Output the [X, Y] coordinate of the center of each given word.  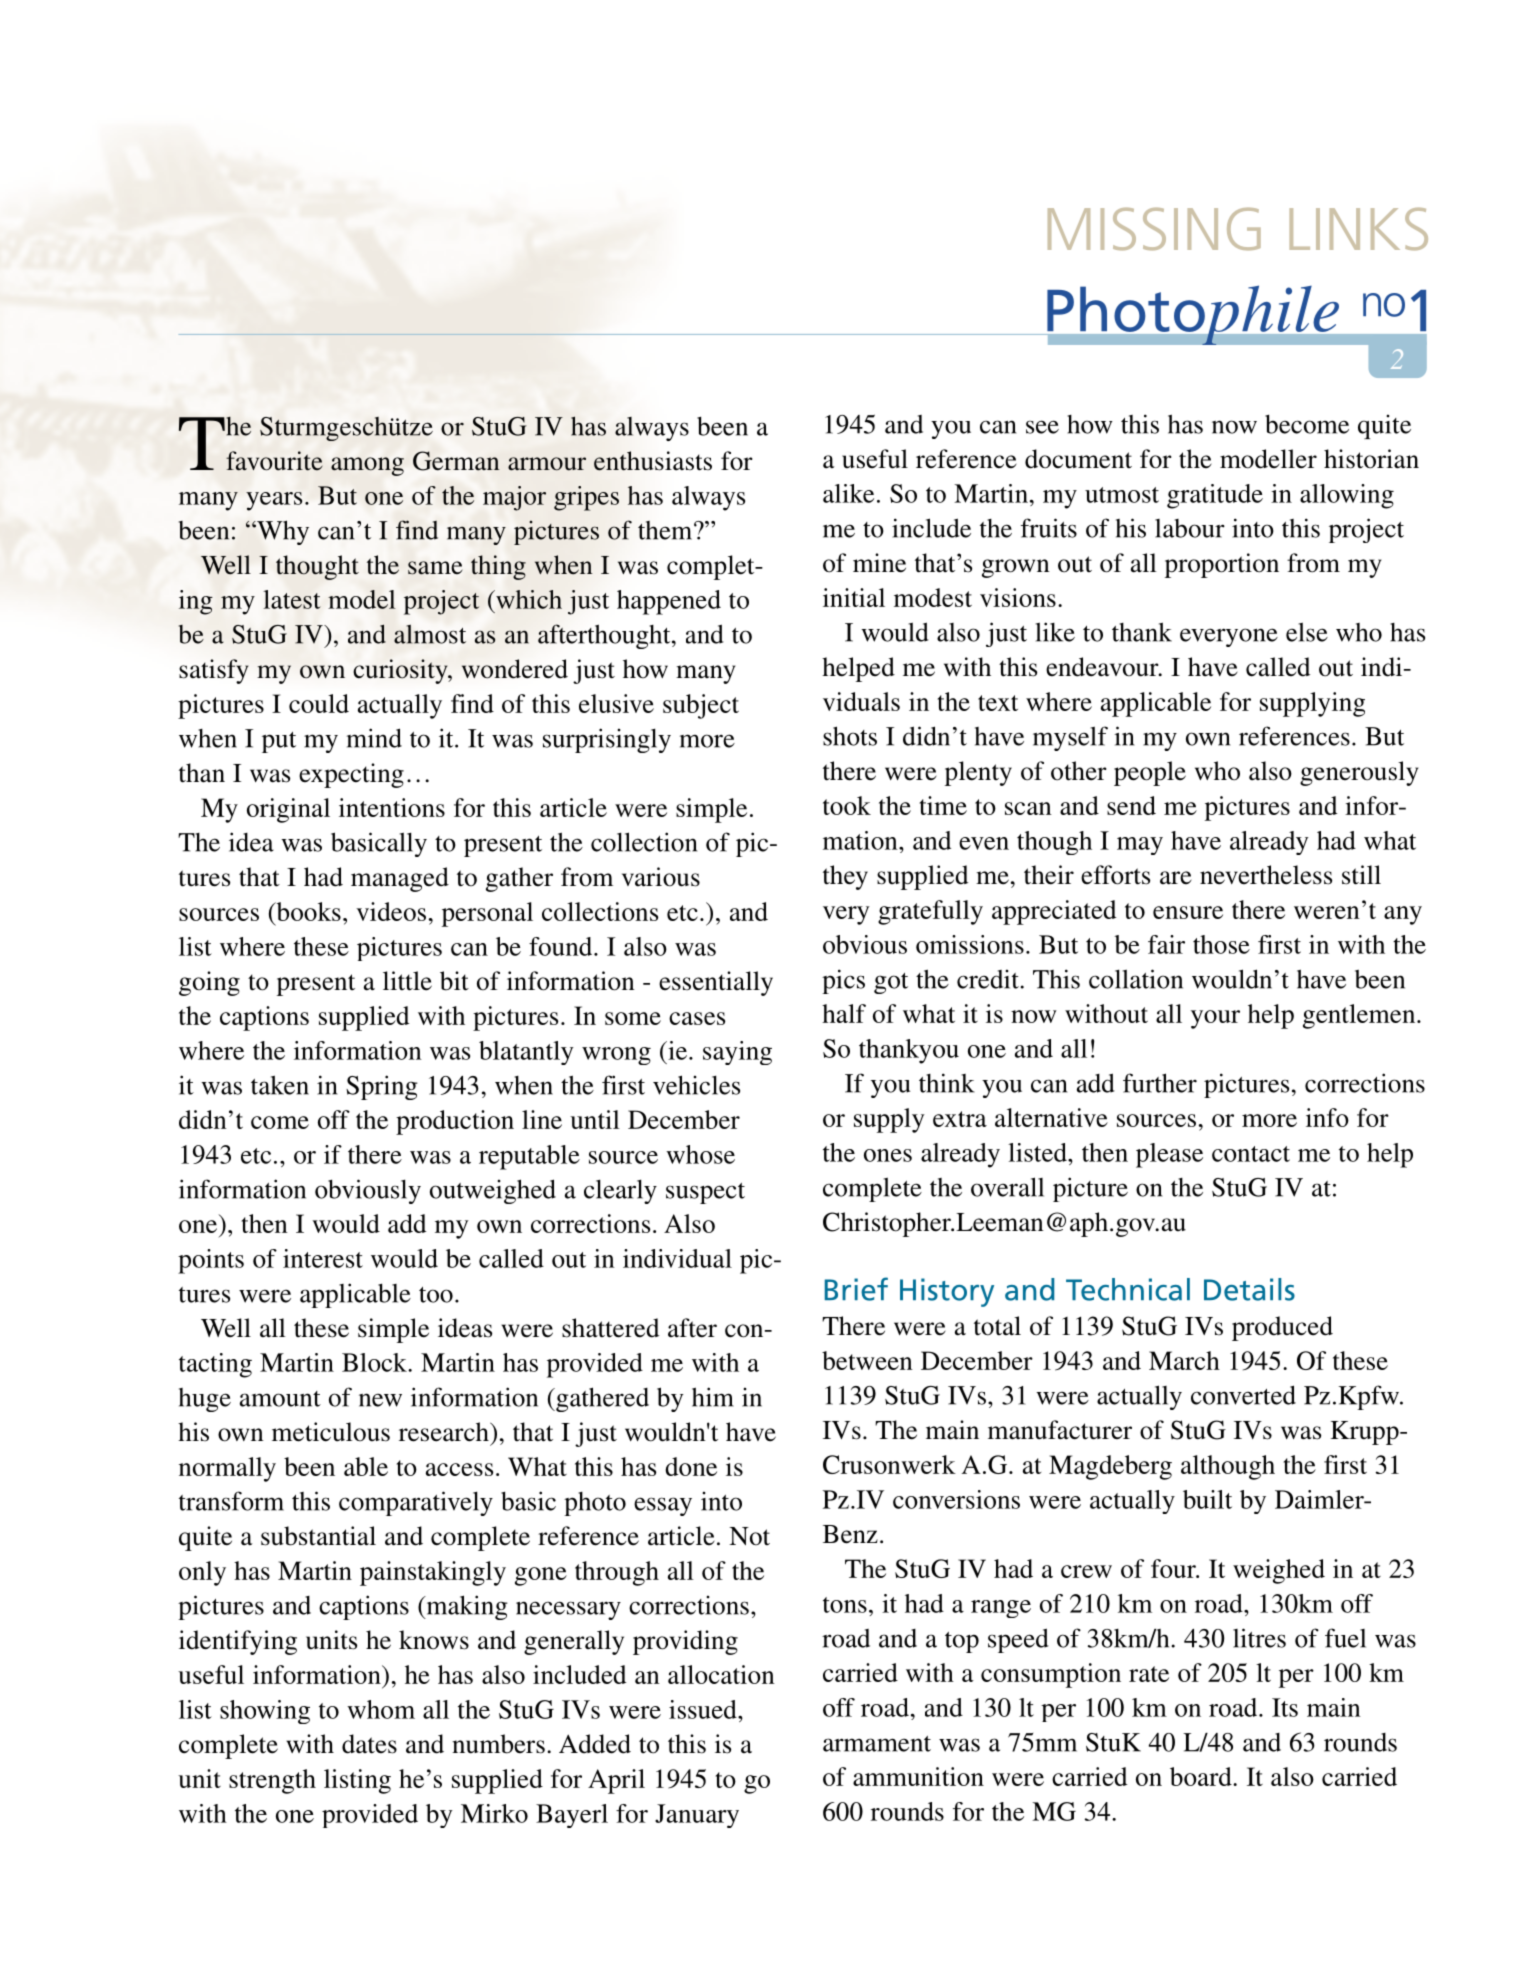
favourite [274, 461]
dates [369, 1744]
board [1202, 1776]
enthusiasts [653, 461]
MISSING [1154, 229]
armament [877, 1744]
